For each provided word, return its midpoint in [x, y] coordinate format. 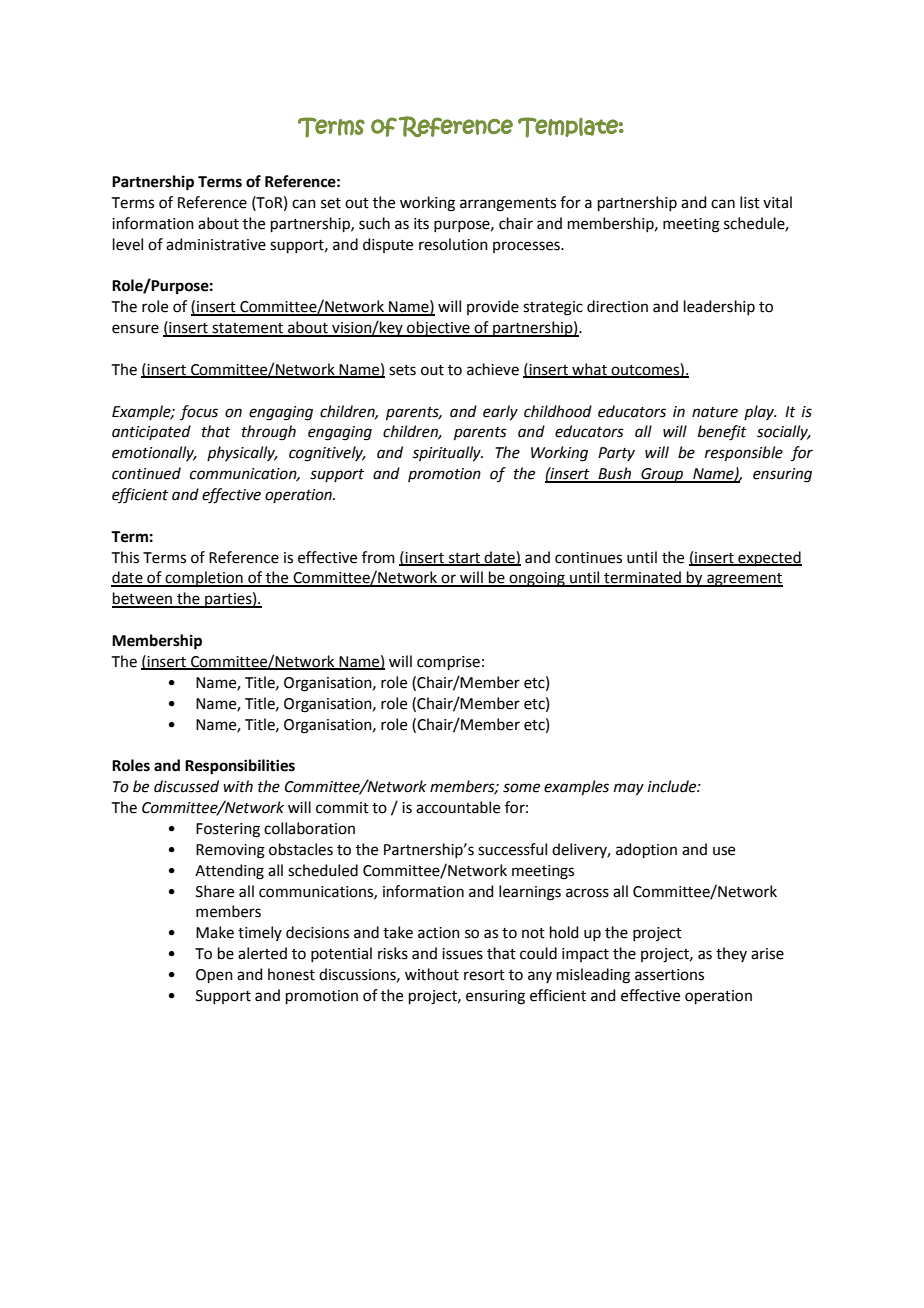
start [465, 559]
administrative [216, 244]
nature [715, 412]
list [750, 202]
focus [199, 412]
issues [462, 954]
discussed [186, 786]
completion [204, 579]
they [731, 954]
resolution [453, 244]
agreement [744, 580]
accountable [458, 807]
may [629, 789]
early [500, 413]
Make [215, 932]
